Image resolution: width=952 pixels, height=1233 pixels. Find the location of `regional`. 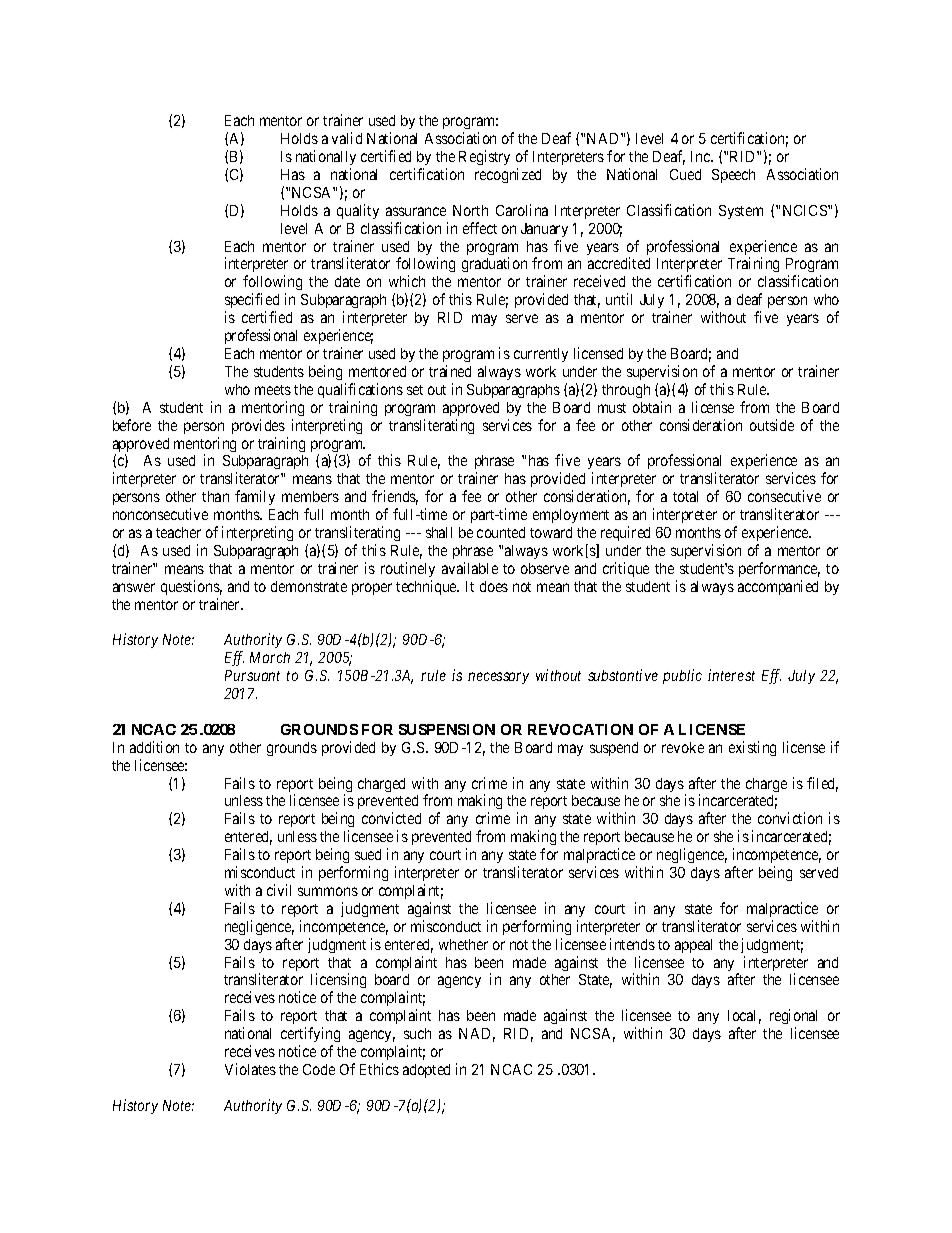

regional is located at coordinates (793, 1018).
